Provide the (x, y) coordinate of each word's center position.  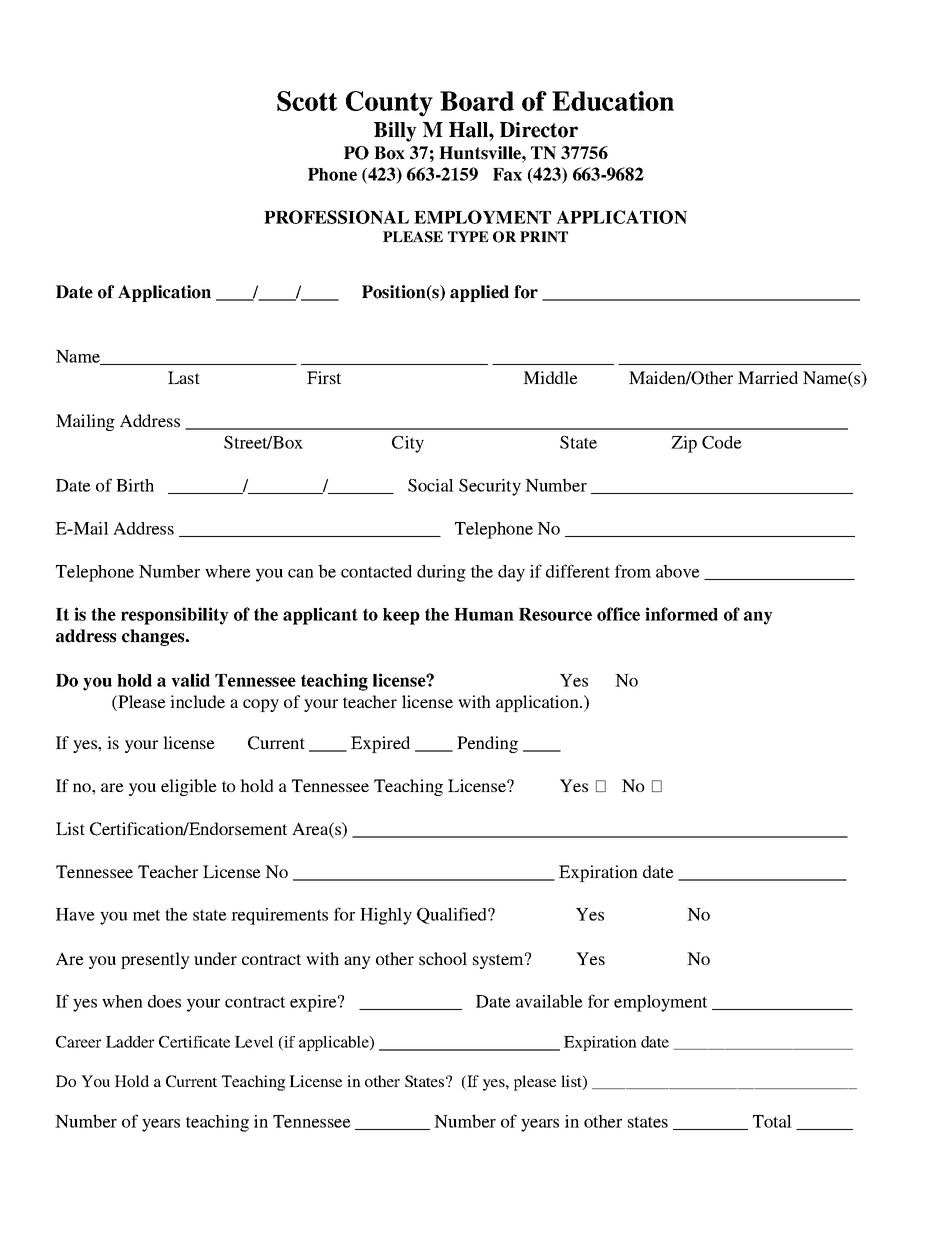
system (499, 961)
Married (768, 377)
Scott (307, 101)
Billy (395, 132)
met (146, 915)
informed (681, 614)
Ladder (130, 1042)
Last (184, 377)
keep (401, 616)
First (324, 377)
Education (613, 101)
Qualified (453, 915)
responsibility (175, 616)
